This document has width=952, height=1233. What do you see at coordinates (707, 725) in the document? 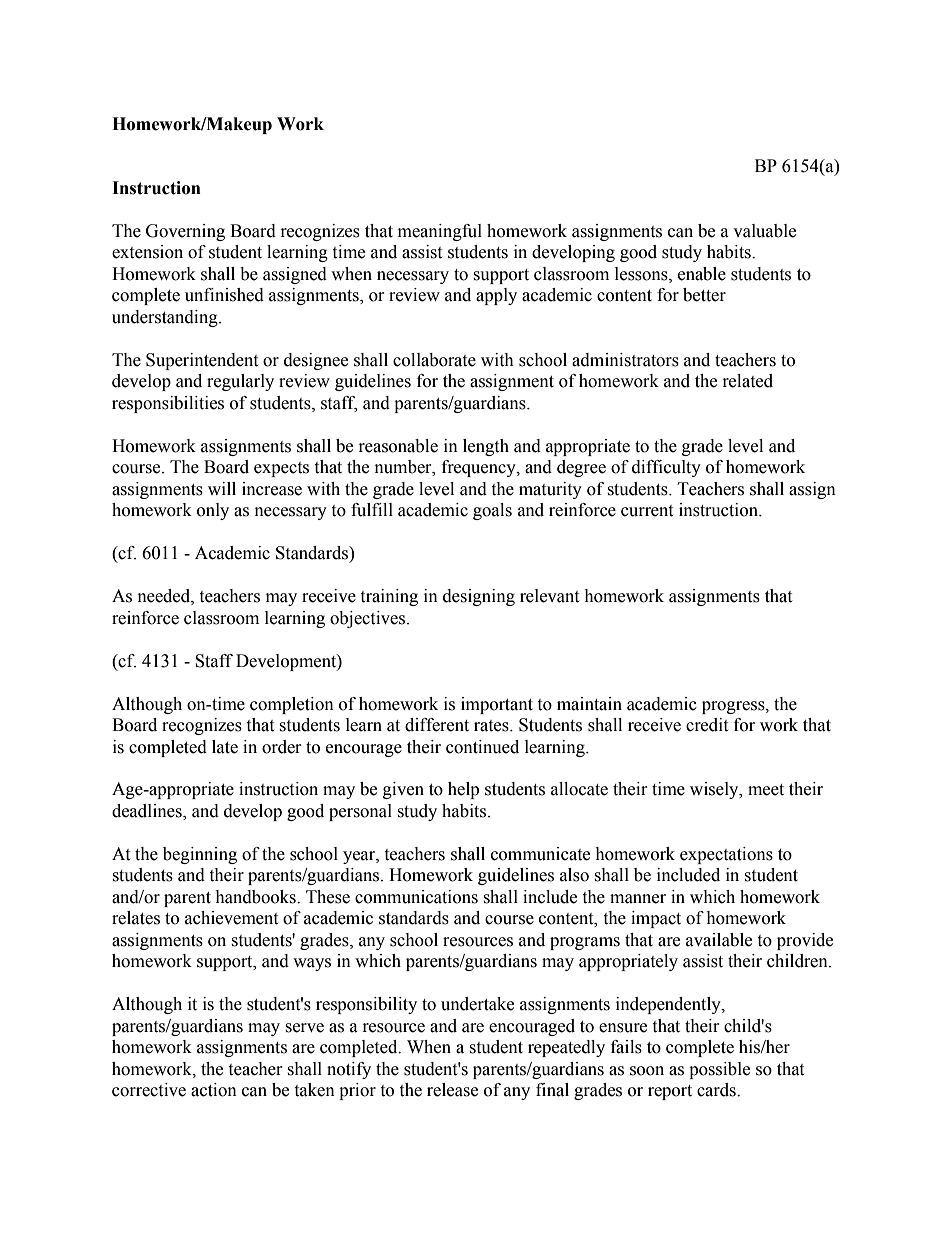
I see `credit` at bounding box center [707, 725].
